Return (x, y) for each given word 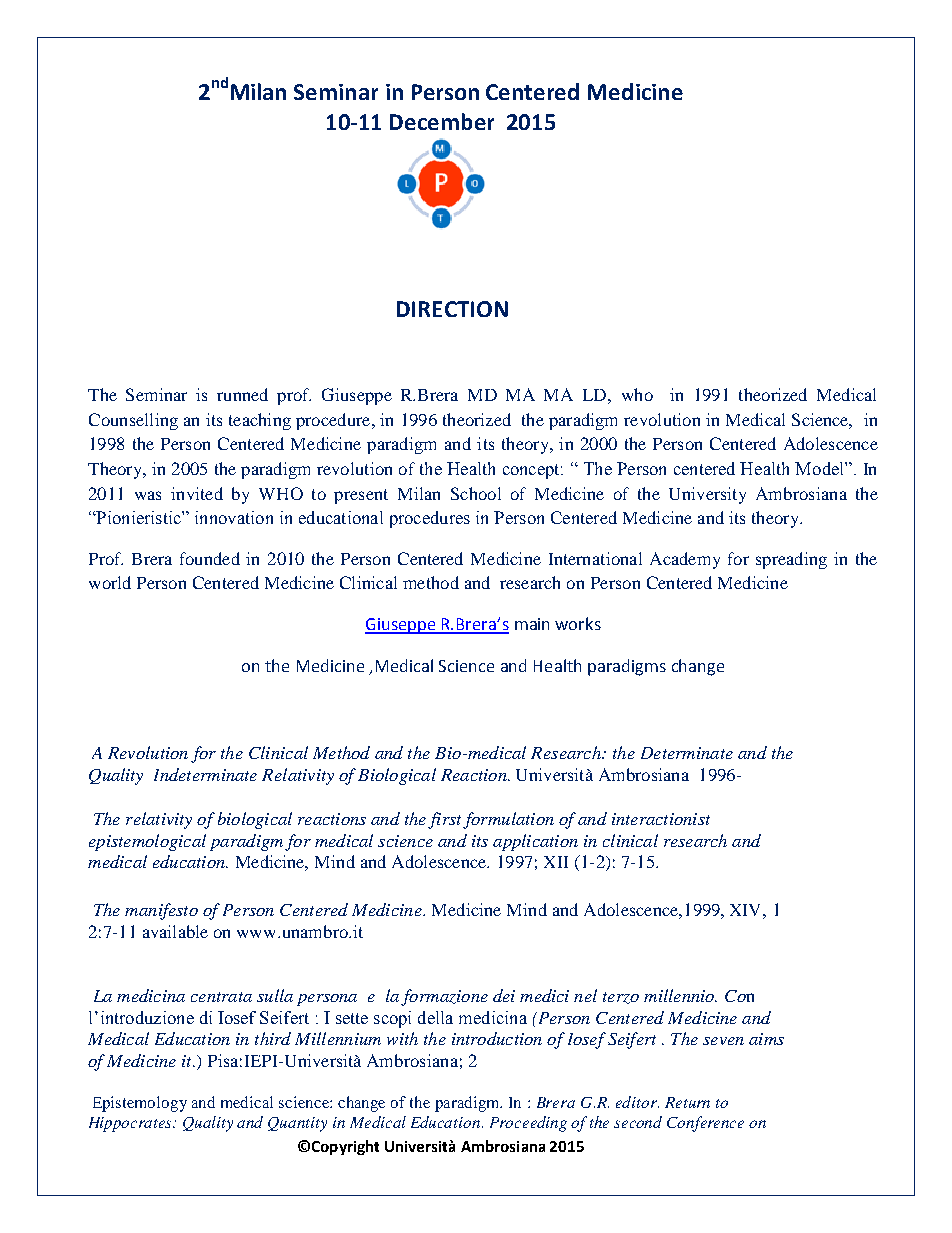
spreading (791, 560)
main (532, 624)
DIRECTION (452, 309)
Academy (685, 560)
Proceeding (528, 1124)
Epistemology (140, 1104)
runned (242, 394)
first (444, 820)
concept (532, 471)
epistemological (147, 842)
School (476, 493)
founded (210, 558)
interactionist (661, 819)
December (442, 121)
